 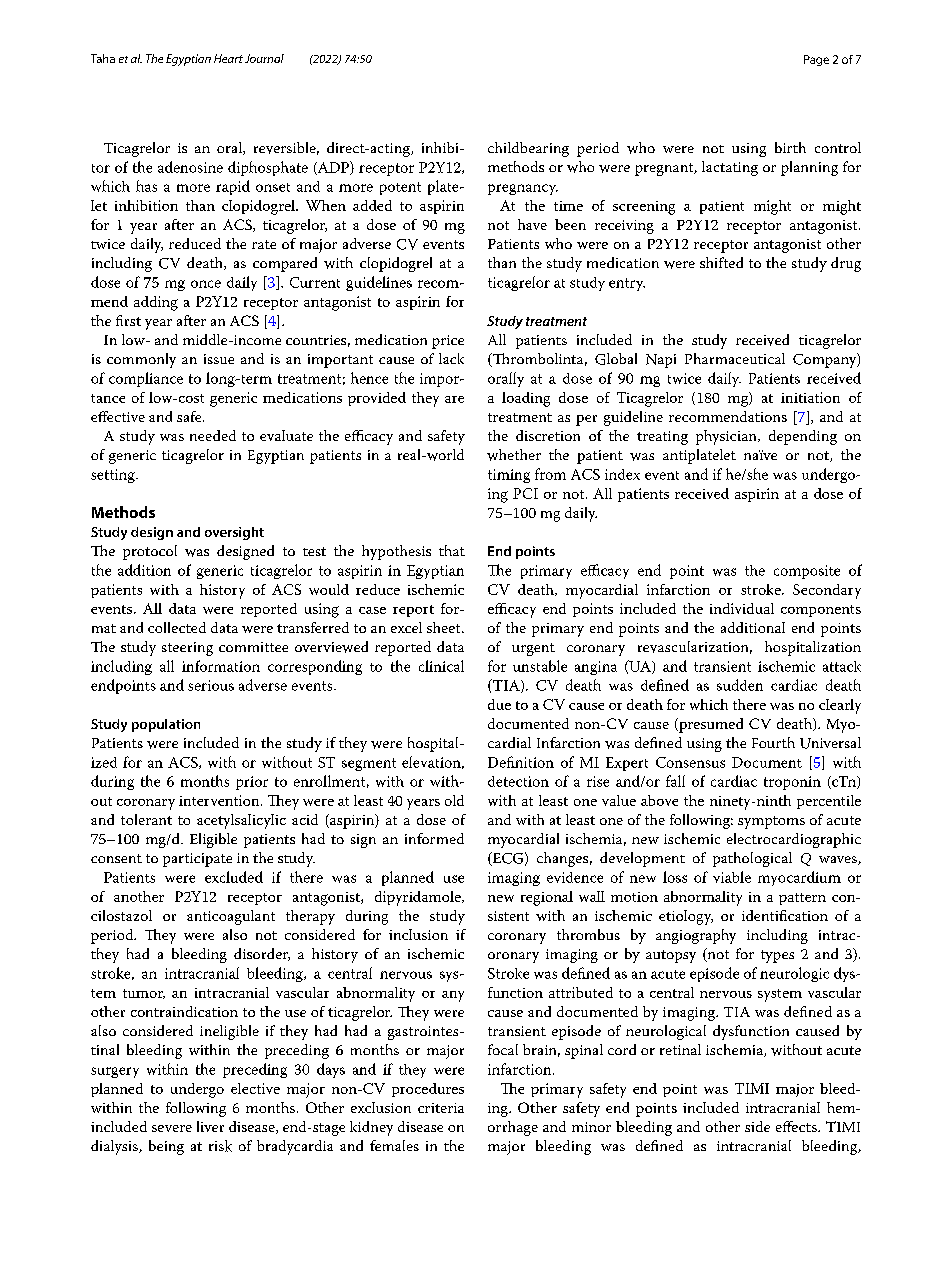 What do you see at coordinates (441, 1108) in the screenshot?
I see `criteria` at bounding box center [441, 1108].
